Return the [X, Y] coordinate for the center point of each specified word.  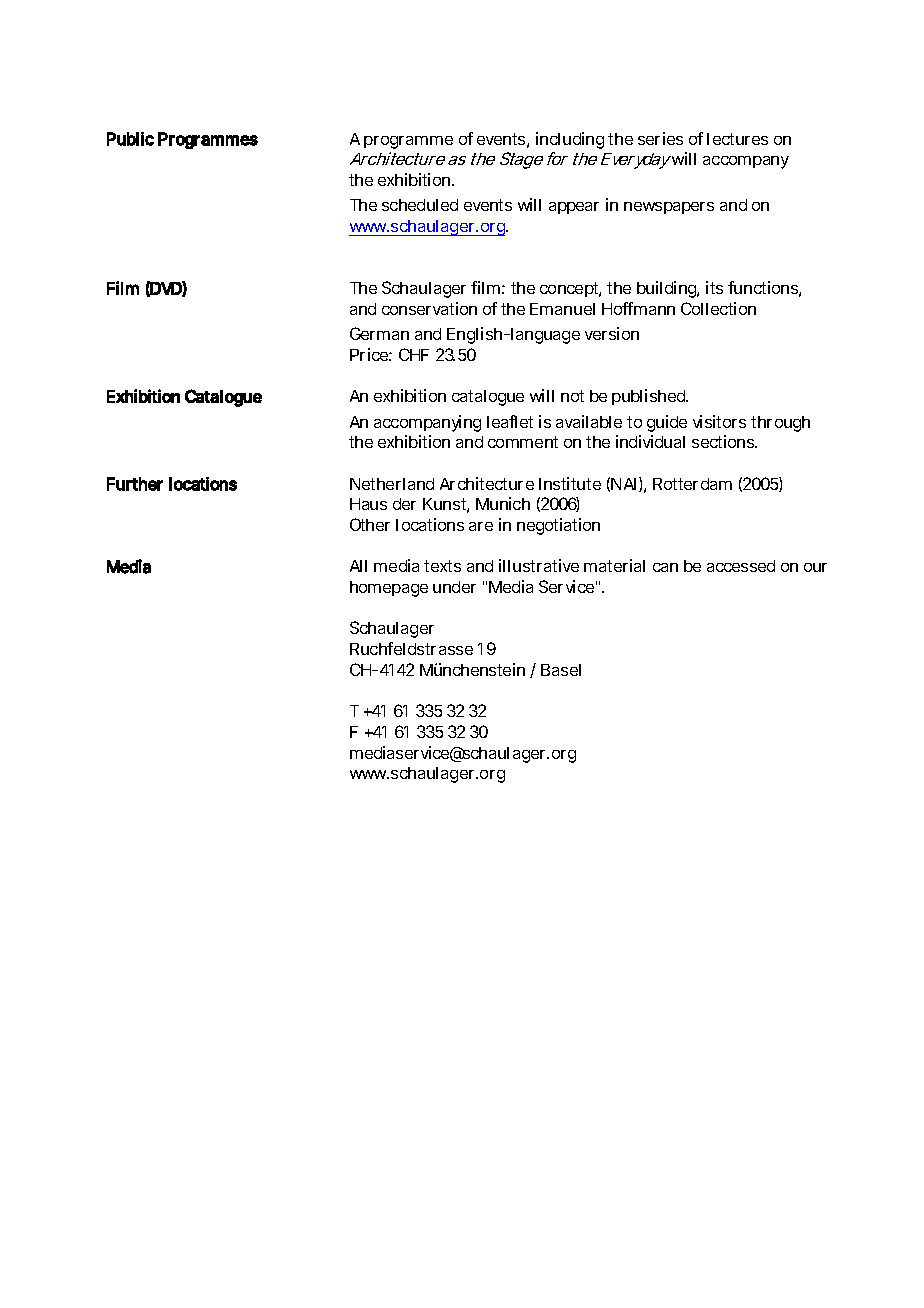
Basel [561, 670]
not [572, 396]
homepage [389, 589]
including [570, 140]
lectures [737, 139]
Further [135, 484]
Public [130, 139]
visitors [719, 421]
